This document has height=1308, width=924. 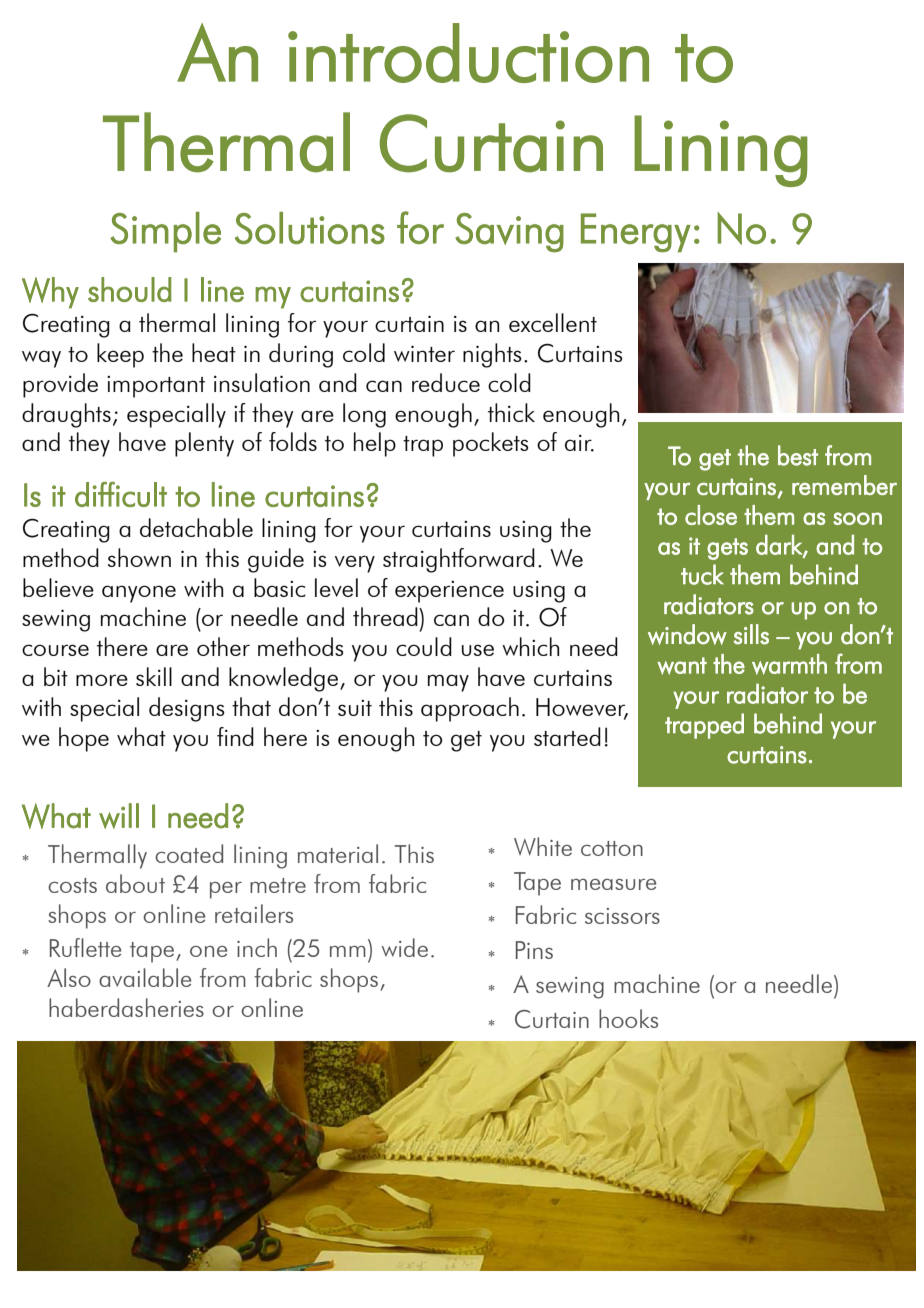 What do you see at coordinates (139, 557) in the document?
I see `shown` at bounding box center [139, 557].
